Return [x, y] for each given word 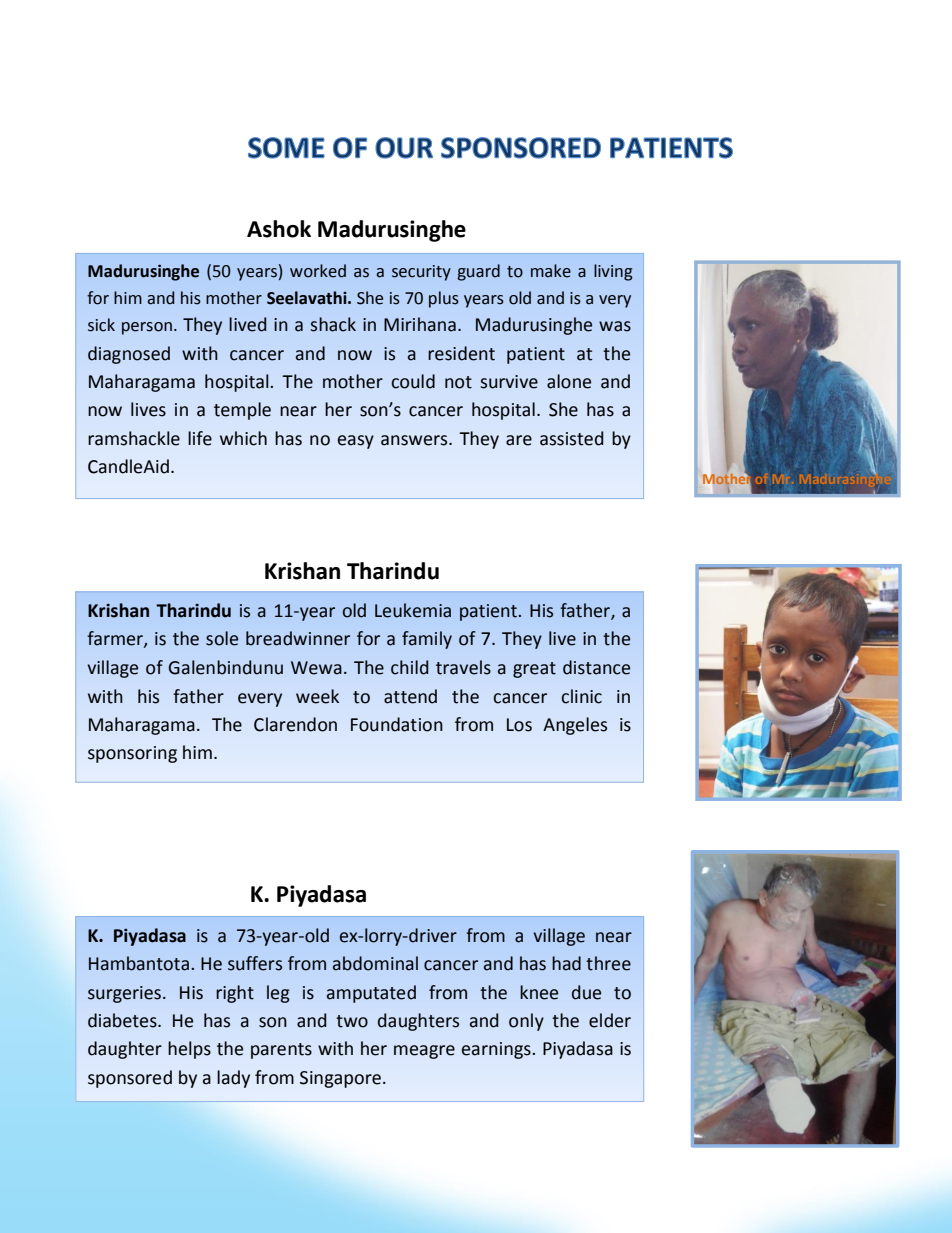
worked [318, 271]
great [534, 670]
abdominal [375, 963]
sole [222, 638]
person [147, 328]
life [200, 438]
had [566, 963]
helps [189, 1050]
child [409, 667]
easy [356, 442]
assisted [572, 438]
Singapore [340, 1079]
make [551, 271]
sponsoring [132, 754]
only [526, 1022]
